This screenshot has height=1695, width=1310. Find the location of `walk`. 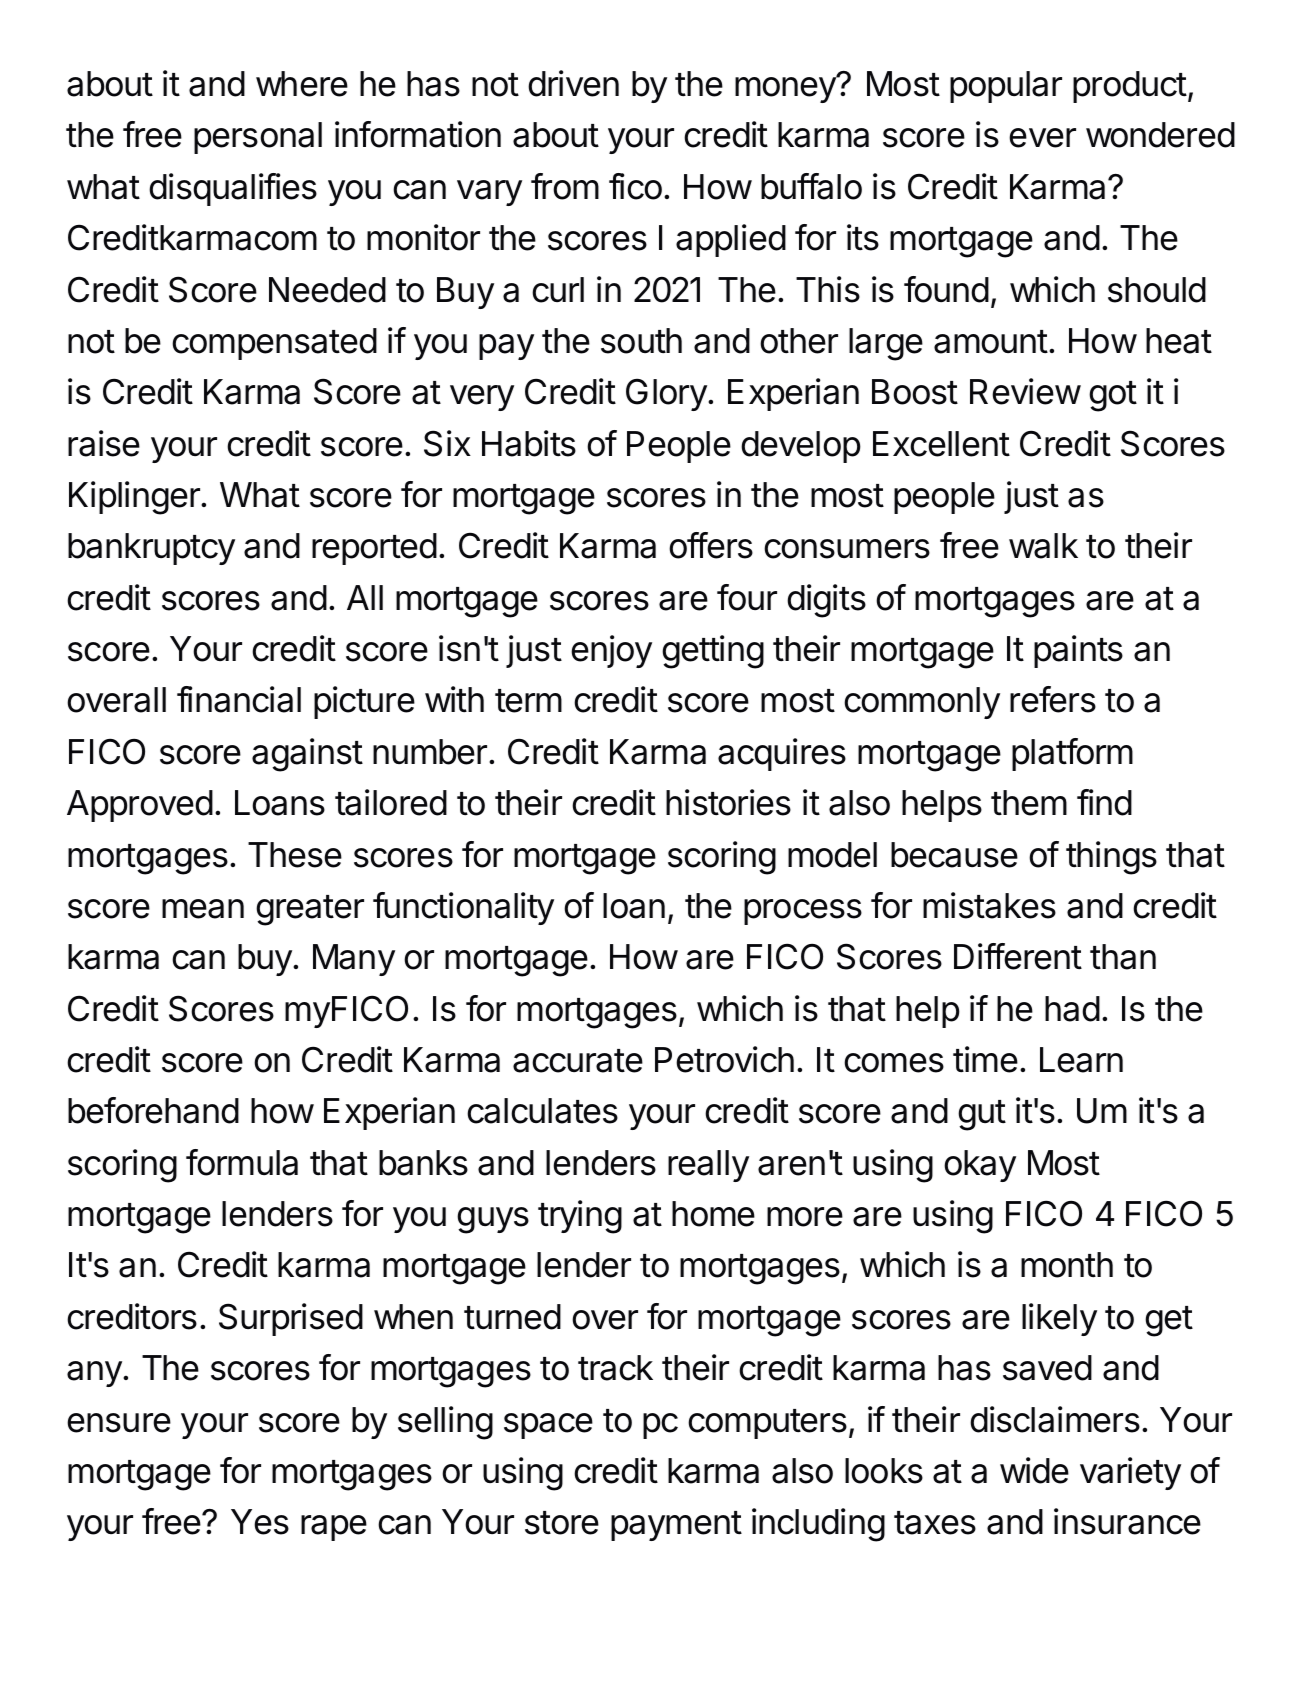

walk is located at coordinates (1043, 546).
